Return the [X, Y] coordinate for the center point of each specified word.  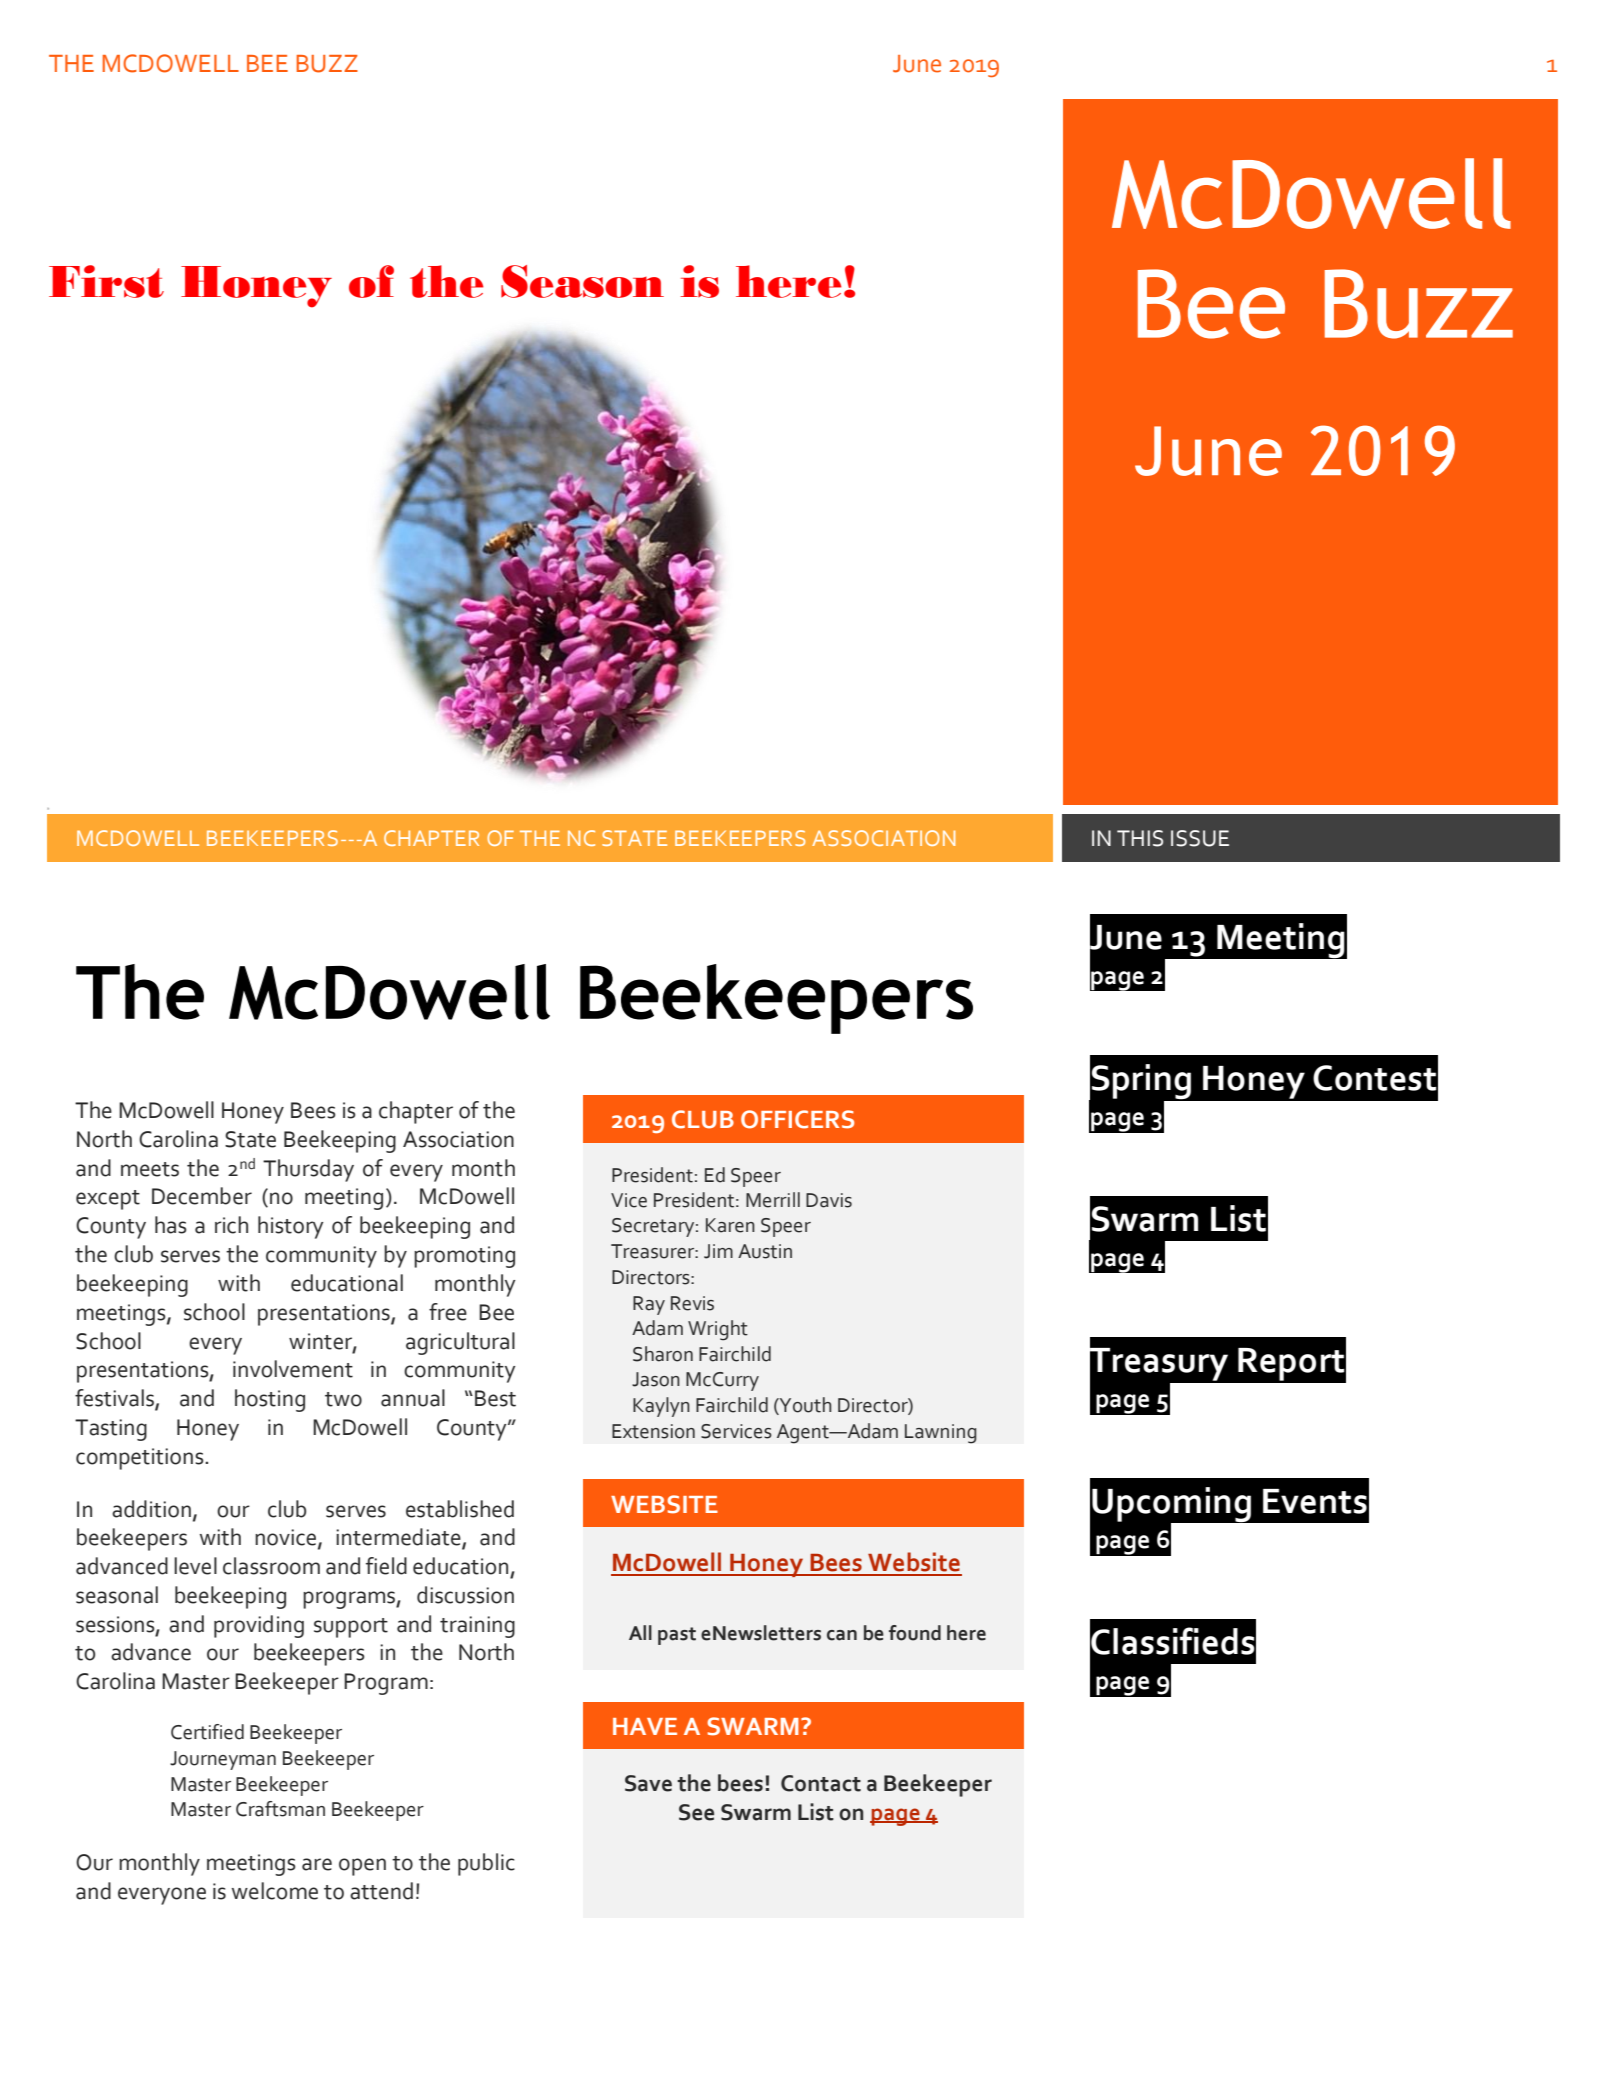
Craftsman [280, 1809]
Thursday [308, 1170]
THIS [1140, 838]
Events [1315, 1501]
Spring [1141, 1082]
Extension [653, 1431]
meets [150, 1169]
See [696, 1812]
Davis [829, 1200]
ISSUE [1200, 838]
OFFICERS [797, 1119]
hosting [270, 1400]
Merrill [773, 1200]
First [106, 281]
